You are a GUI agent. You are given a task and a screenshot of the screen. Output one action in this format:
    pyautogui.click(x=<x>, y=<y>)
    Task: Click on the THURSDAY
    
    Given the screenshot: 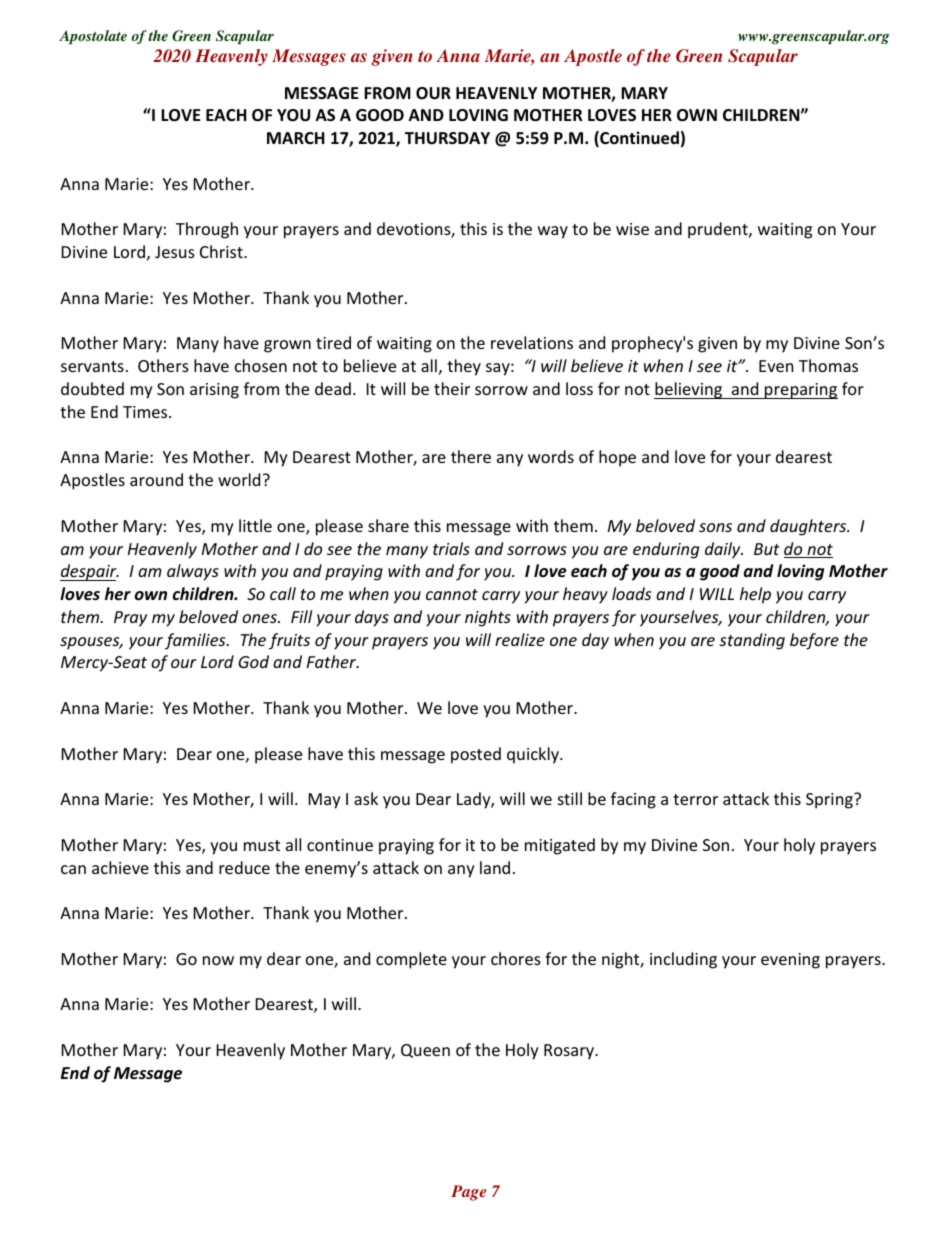 What is the action you would take?
    pyautogui.click(x=447, y=138)
